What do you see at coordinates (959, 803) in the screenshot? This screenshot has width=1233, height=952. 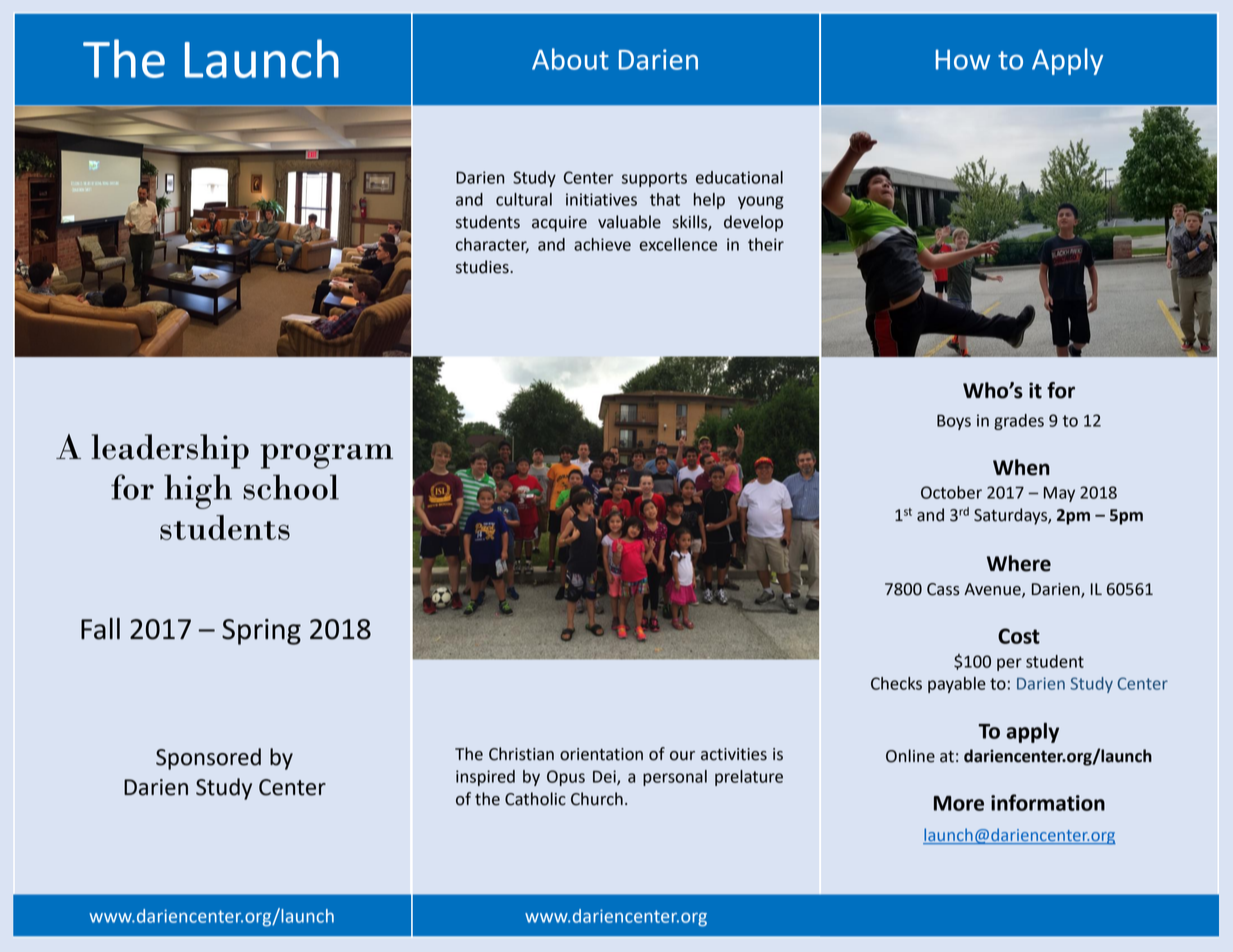 I see `More` at bounding box center [959, 803].
